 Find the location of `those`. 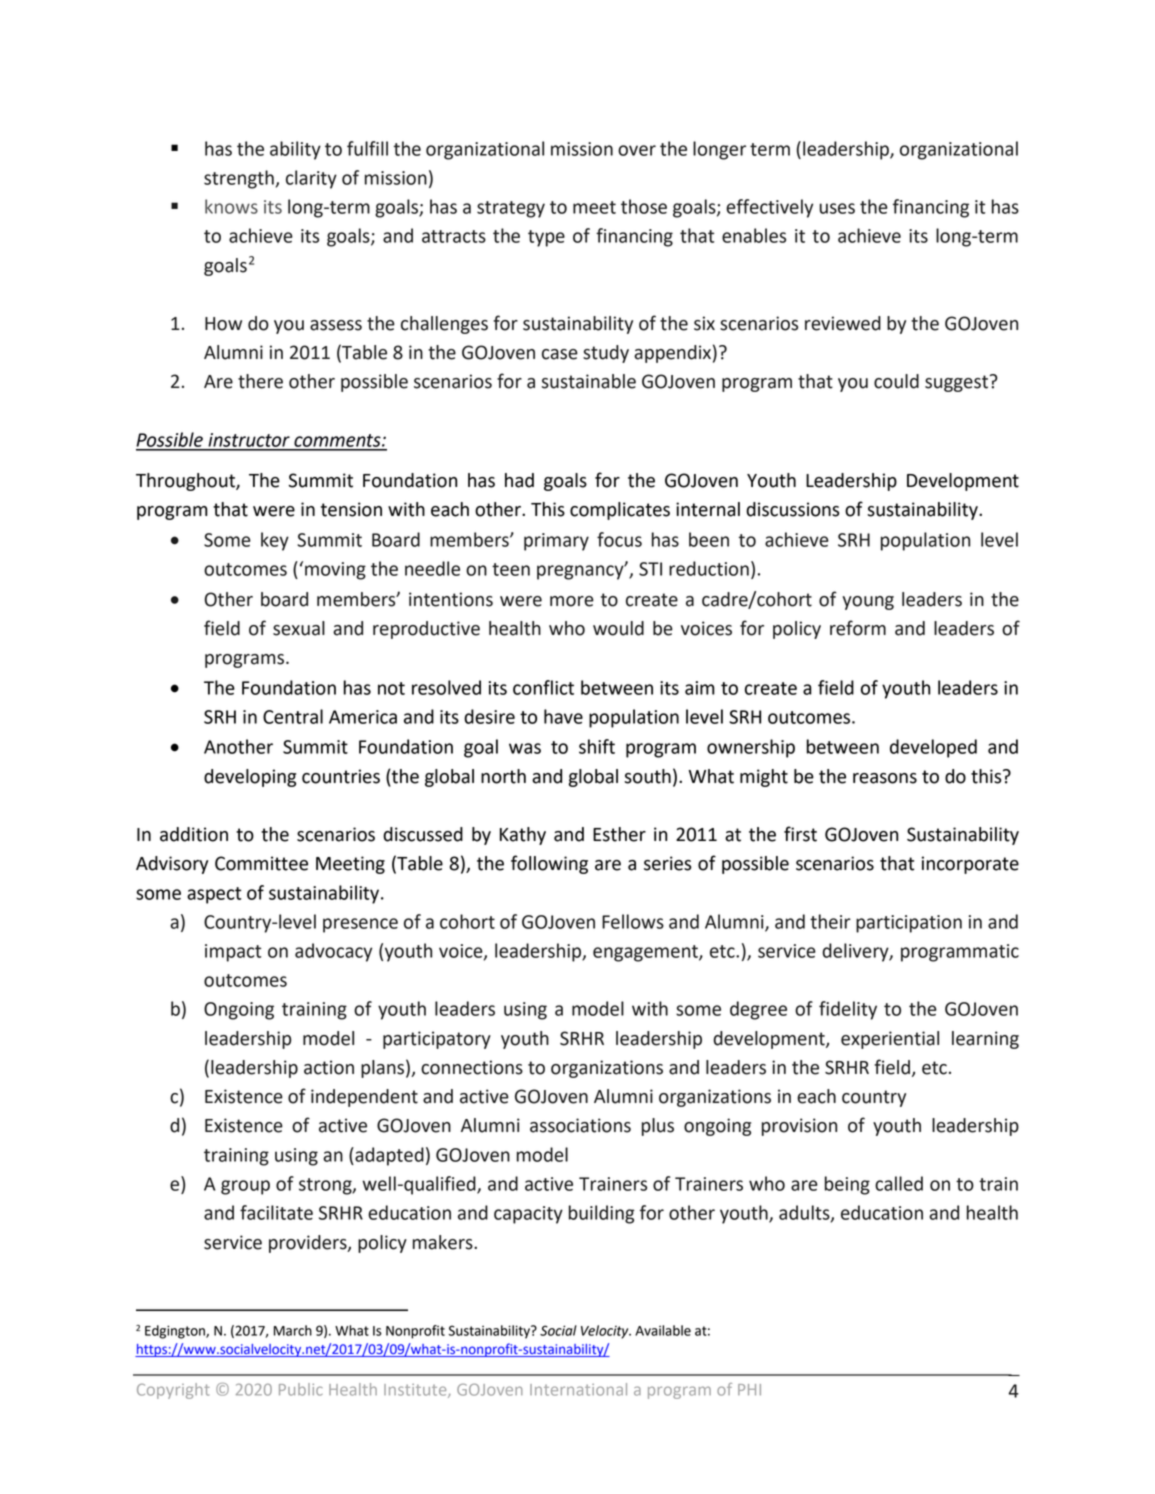

those is located at coordinates (644, 206).
